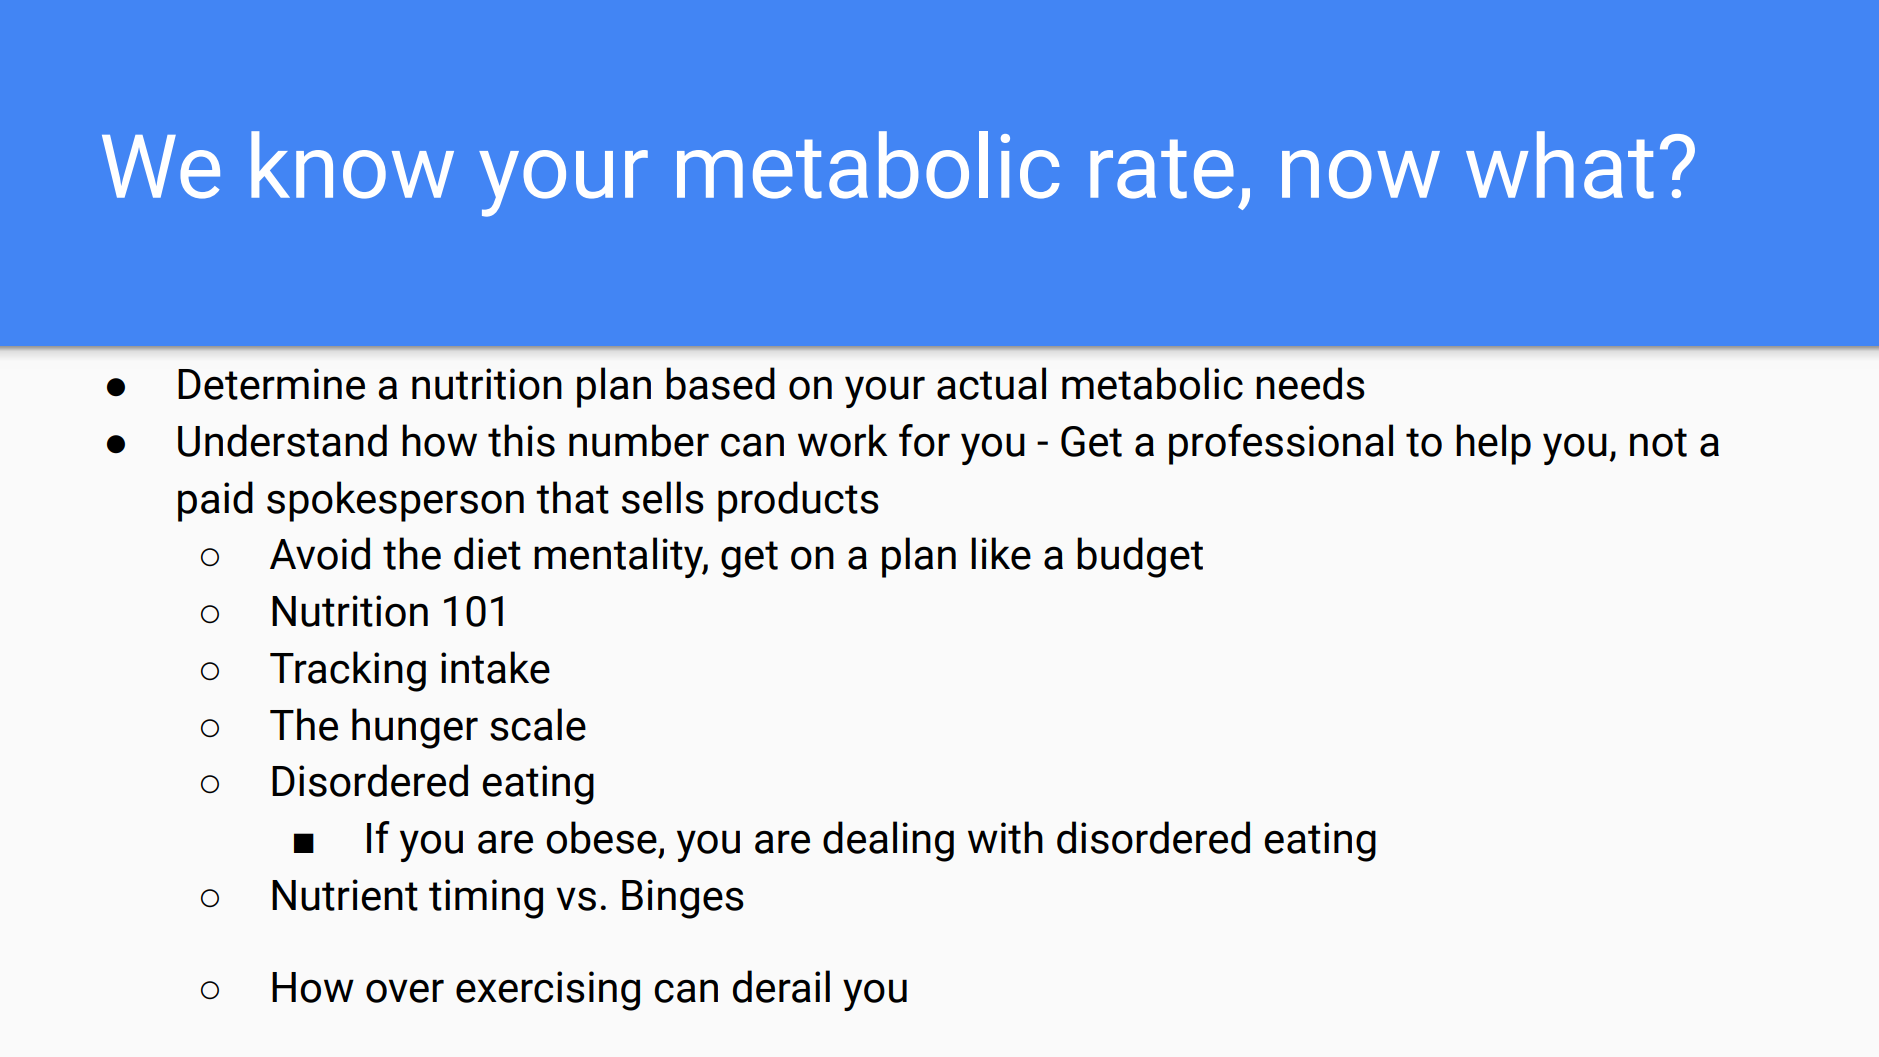 This screenshot has width=1879, height=1057. Describe the element at coordinates (320, 553) in the screenshot. I see `Avoid` at that location.
